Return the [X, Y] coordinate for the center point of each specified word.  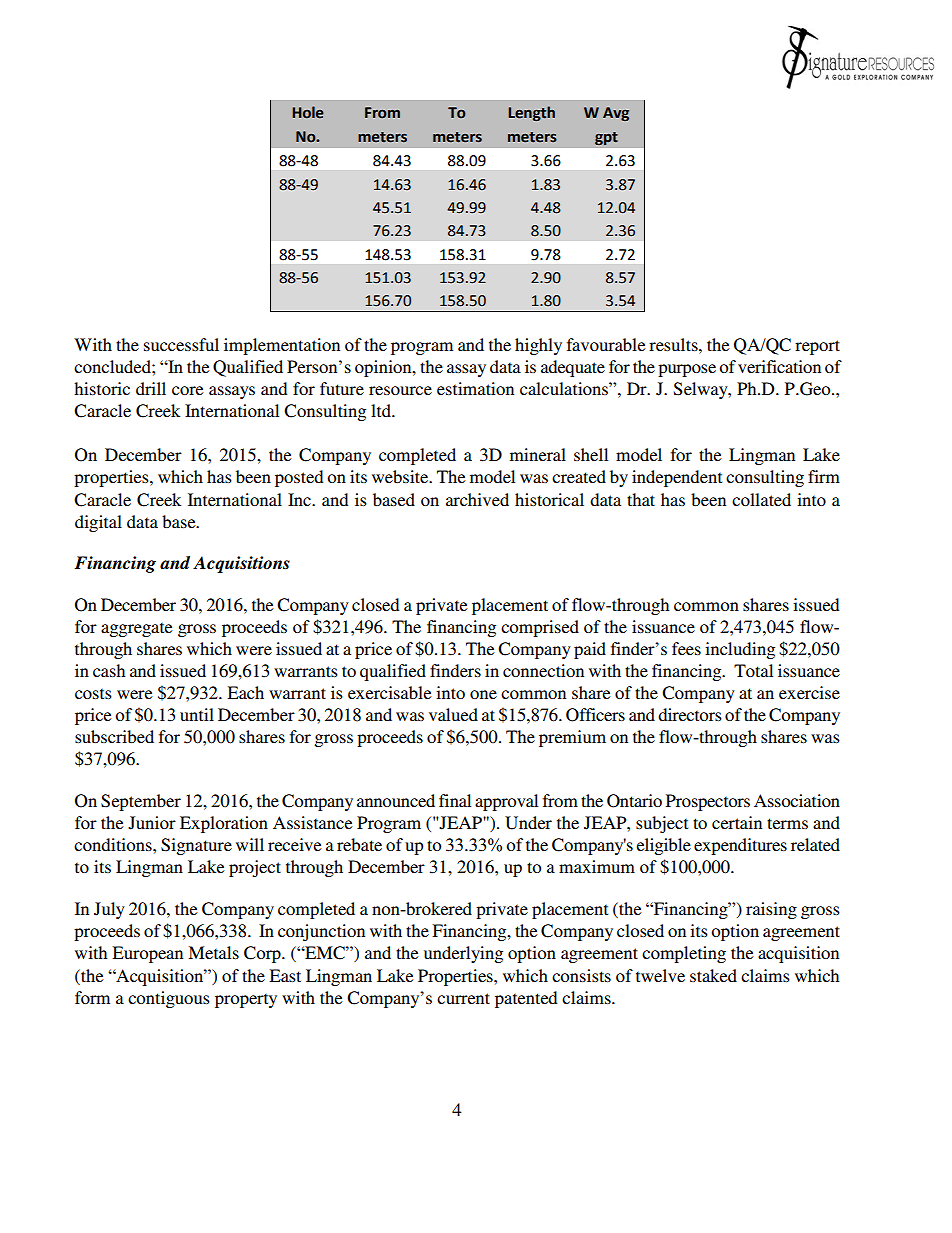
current [463, 998]
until [197, 714]
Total [753, 670]
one [483, 694]
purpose [687, 370]
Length [532, 113]
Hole [308, 112]
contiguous [169, 999]
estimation [475, 388]
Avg [616, 114]
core [188, 390]
